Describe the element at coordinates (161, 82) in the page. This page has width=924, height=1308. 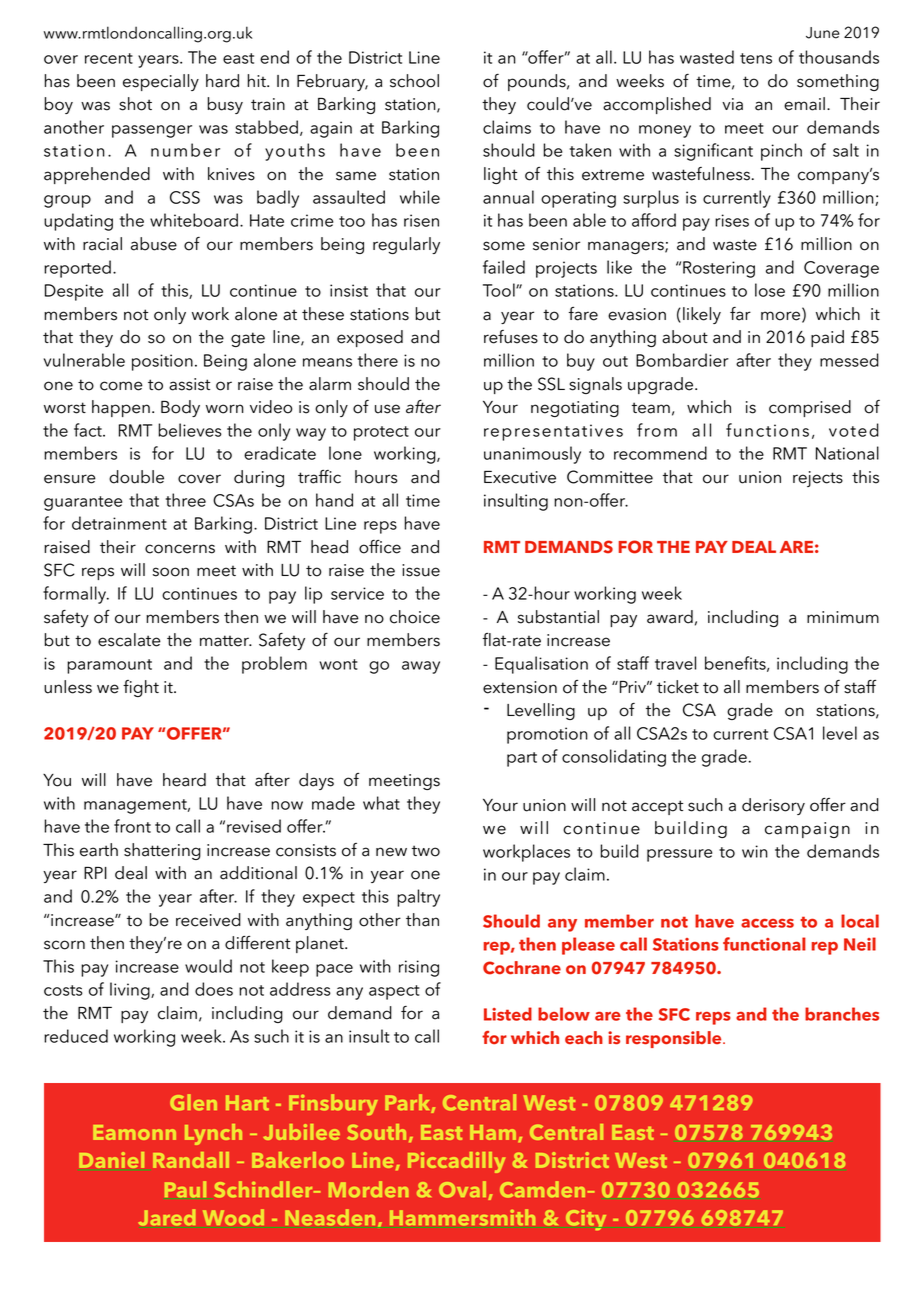
I see `especially` at that location.
